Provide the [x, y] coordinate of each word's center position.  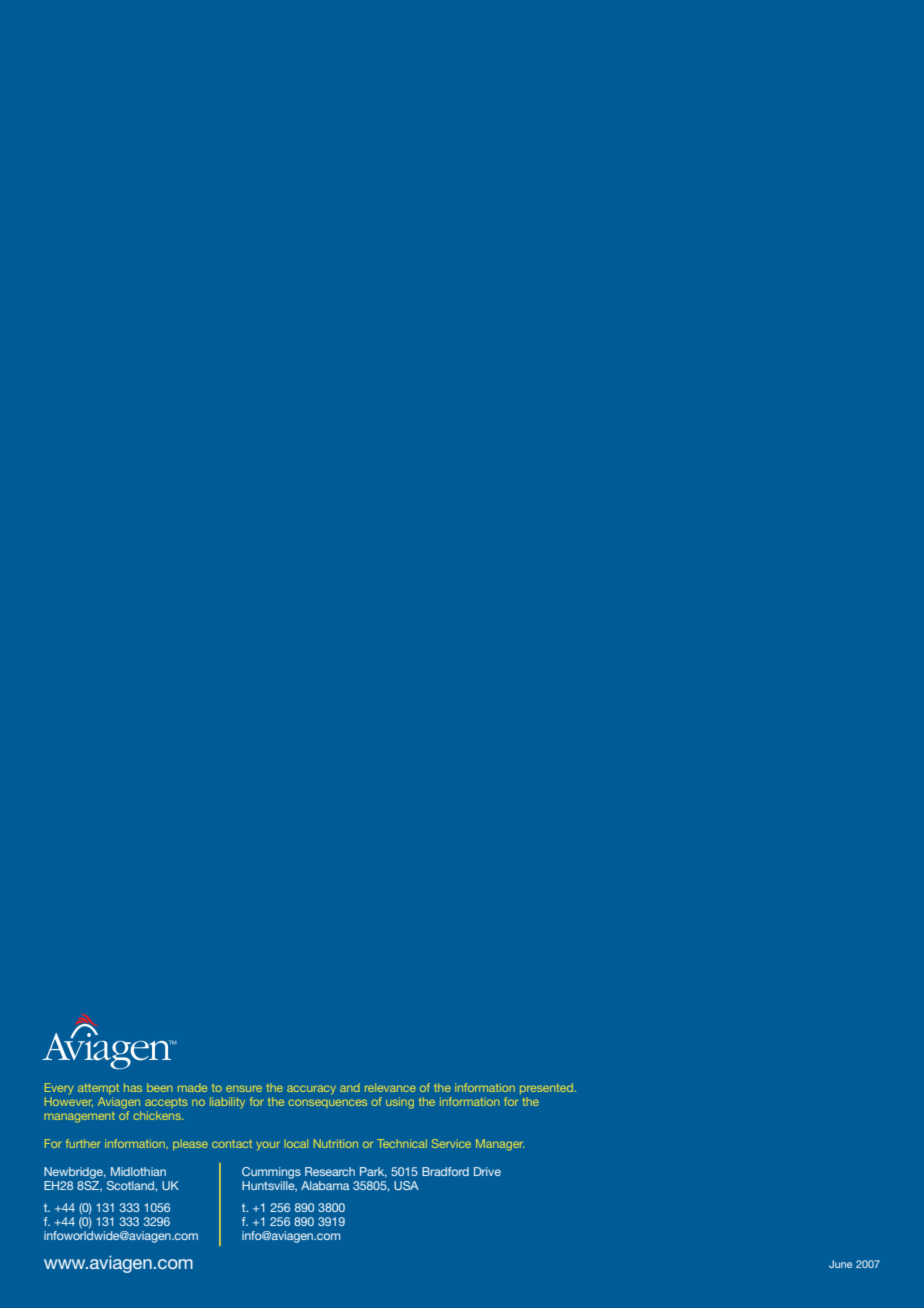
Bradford [445, 1171]
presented [548, 1088]
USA [406, 1185]
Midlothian [138, 1171]
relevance [390, 1087]
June [840, 1264]
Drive [487, 1171]
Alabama [325, 1185]
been [159, 1087]
